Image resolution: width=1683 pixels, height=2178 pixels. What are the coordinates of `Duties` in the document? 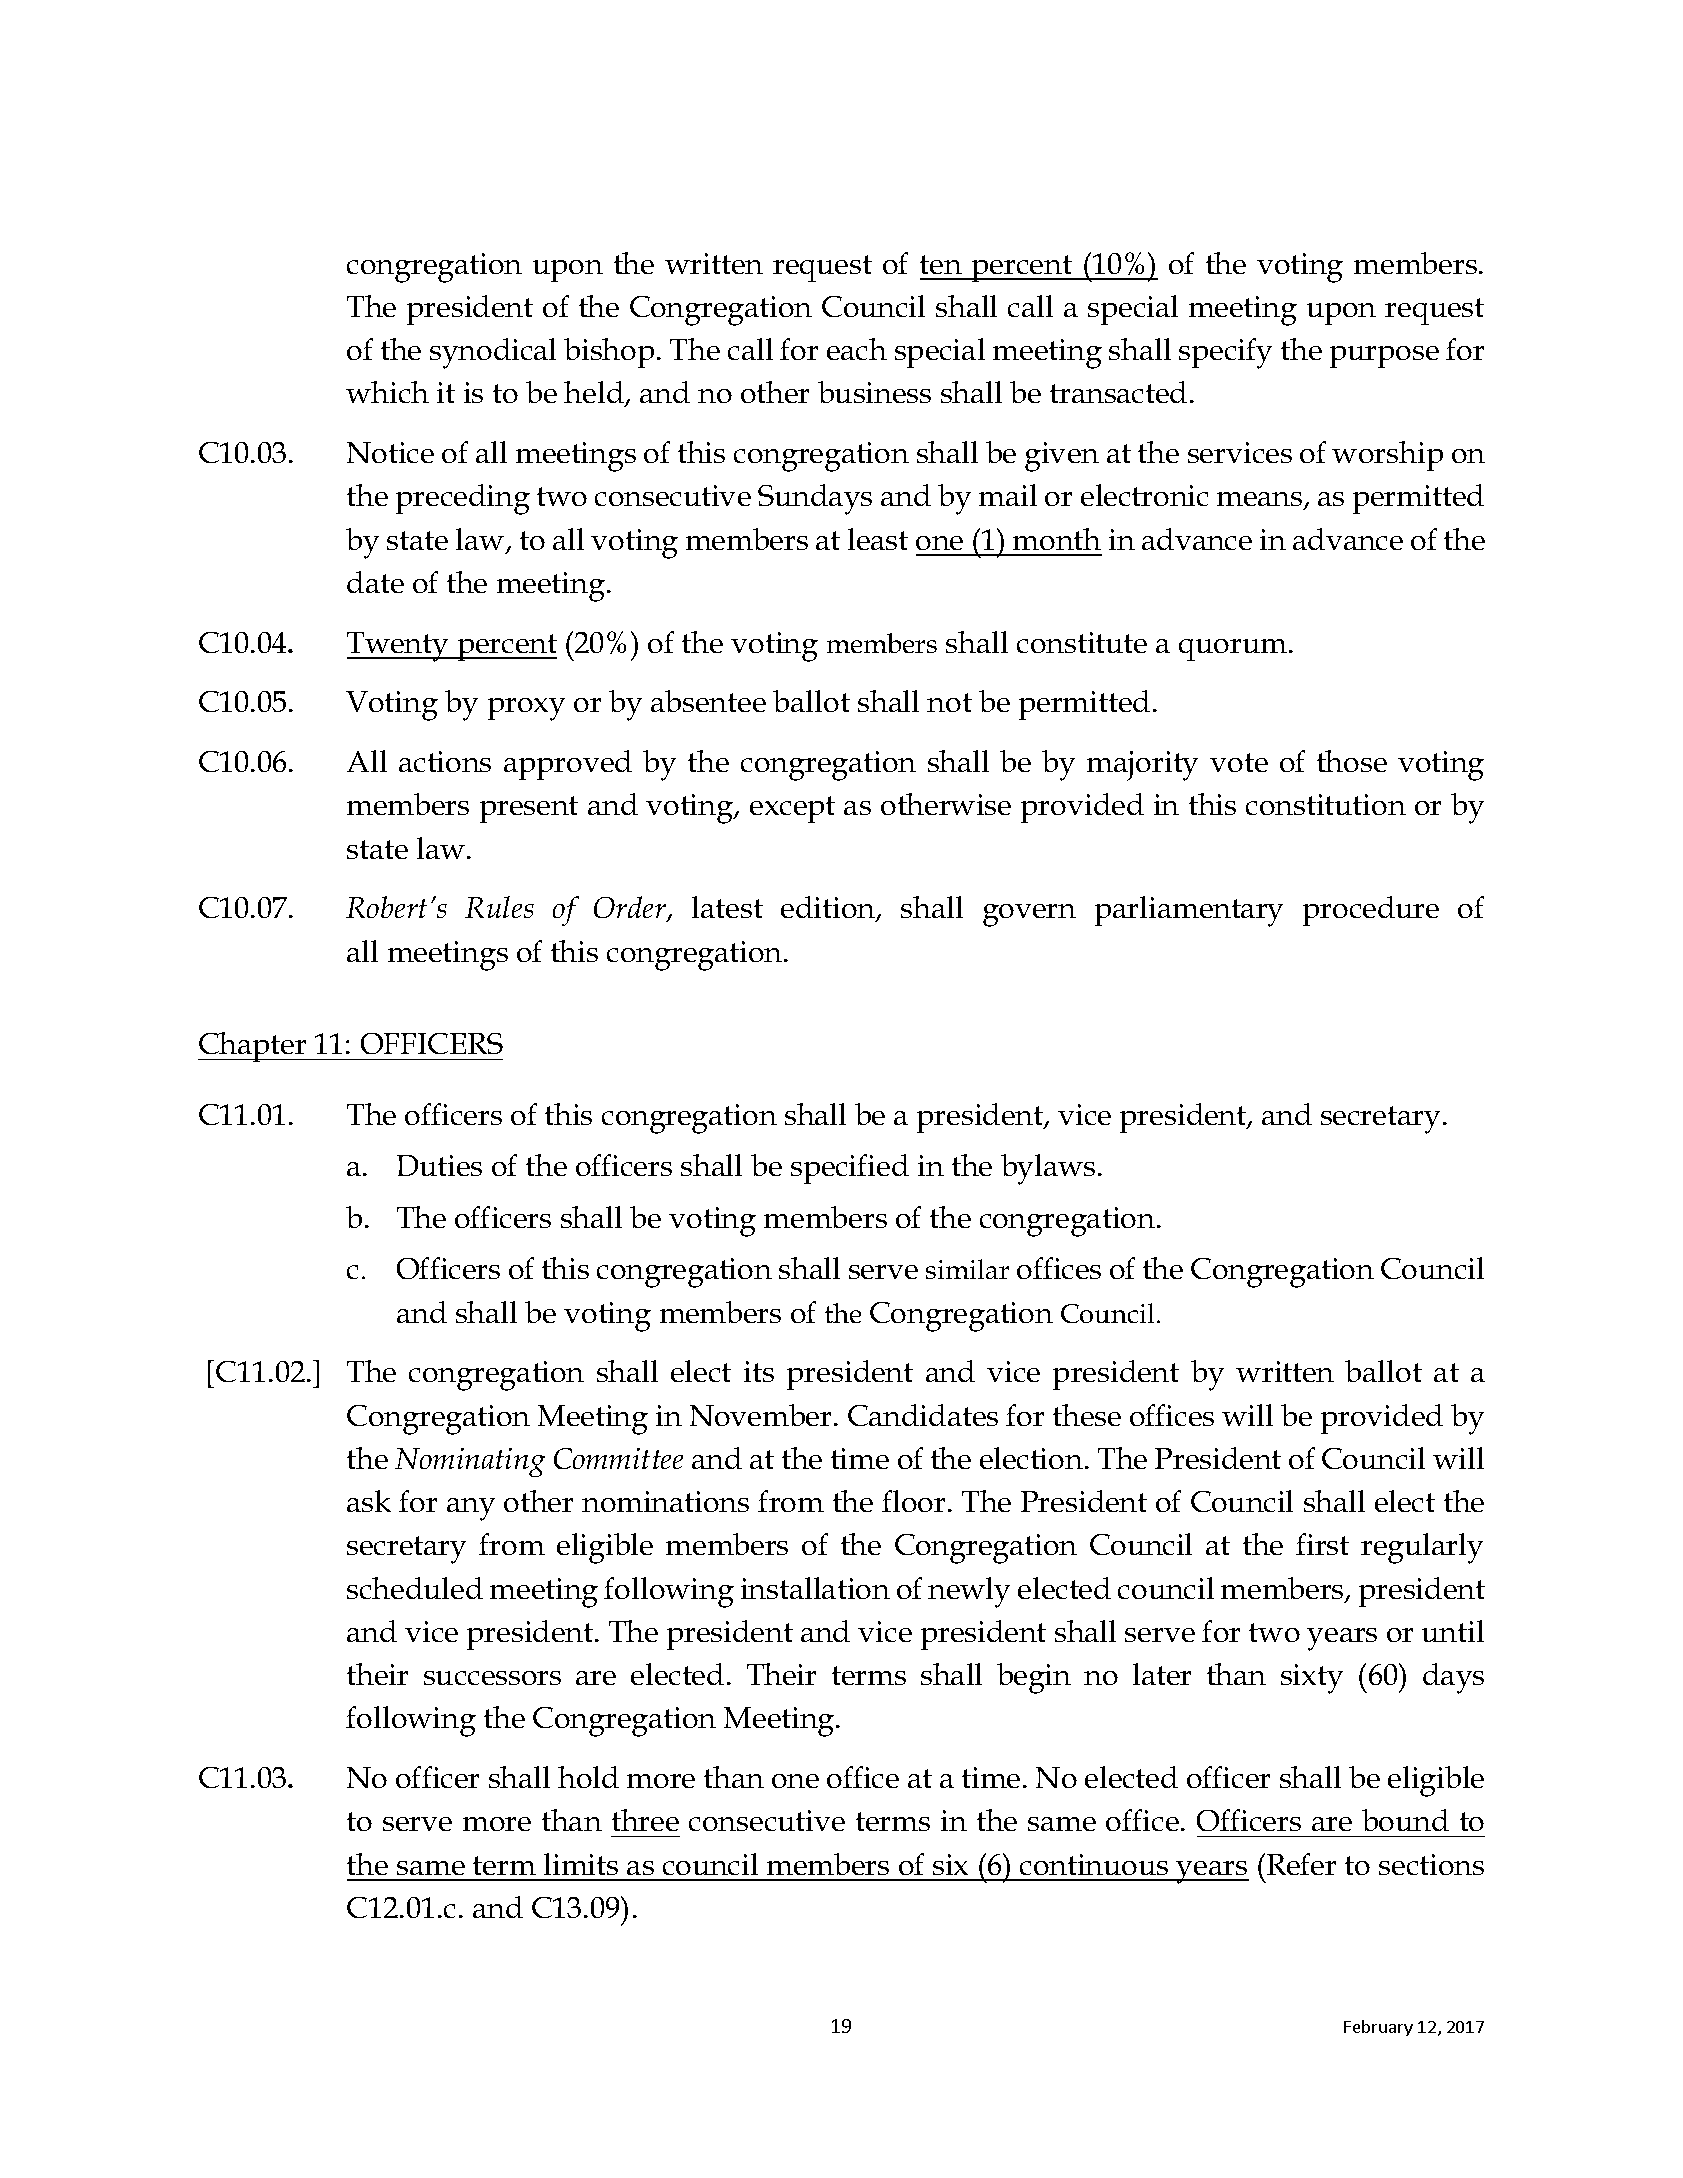 It's located at (439, 1165).
